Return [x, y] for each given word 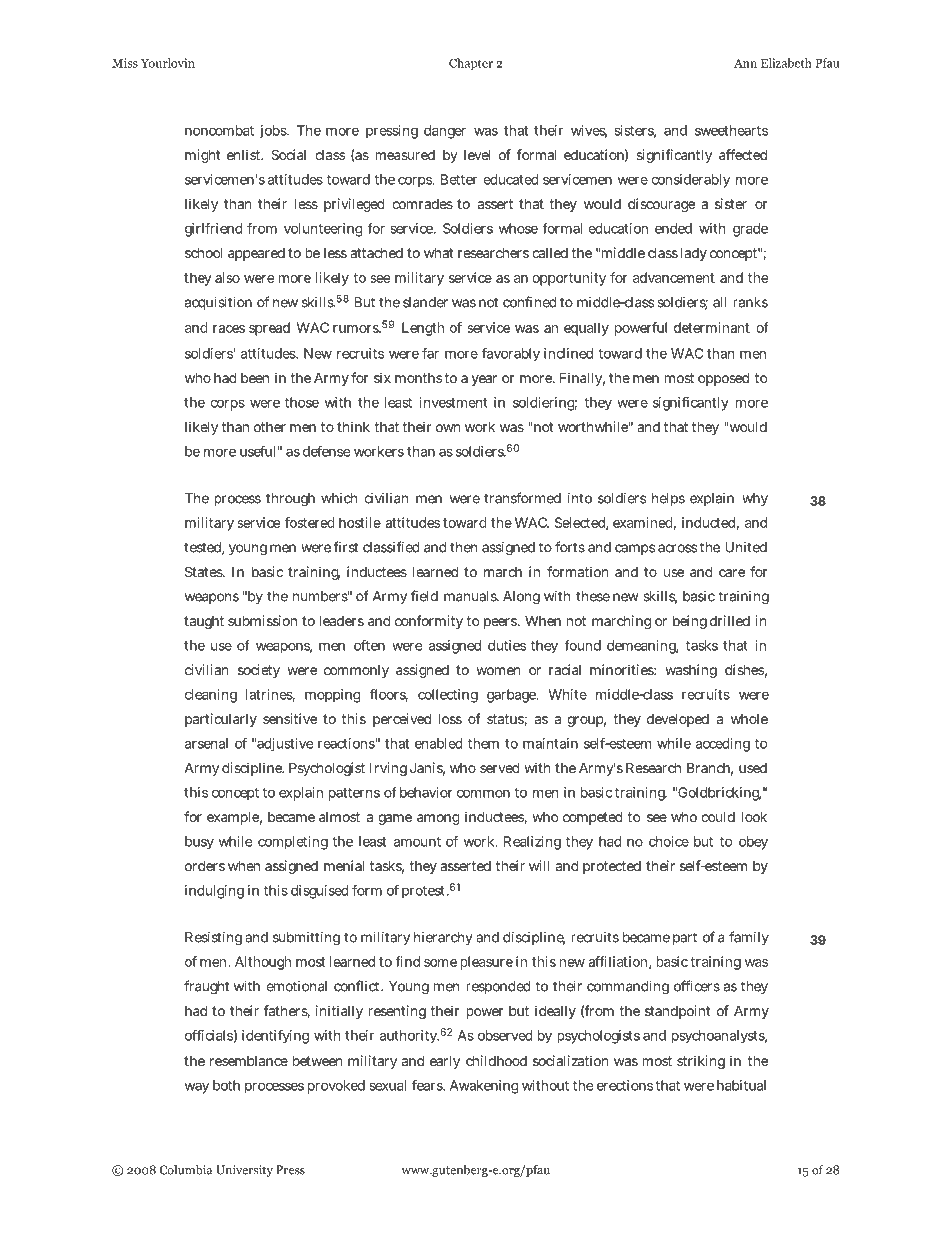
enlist [245, 154]
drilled [730, 620]
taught [204, 622]
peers [501, 623]
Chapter [471, 64]
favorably [511, 354]
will [539, 865]
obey [753, 843]
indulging [214, 892]
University [244, 1171]
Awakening [484, 1087]
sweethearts [731, 130]
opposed [723, 379]
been [255, 378]
